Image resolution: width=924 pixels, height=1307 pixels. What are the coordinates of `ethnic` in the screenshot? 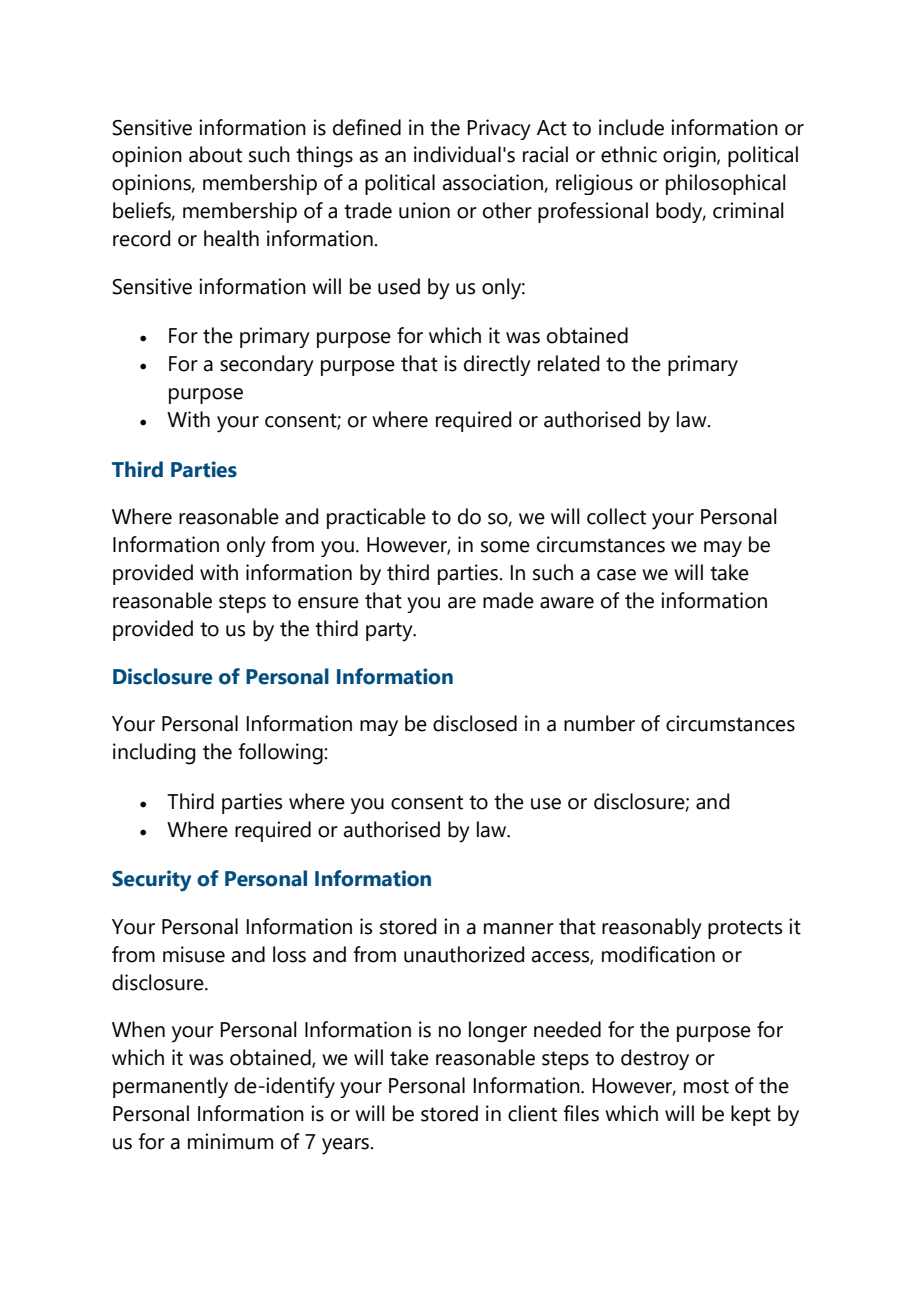 It's located at (629, 154).
